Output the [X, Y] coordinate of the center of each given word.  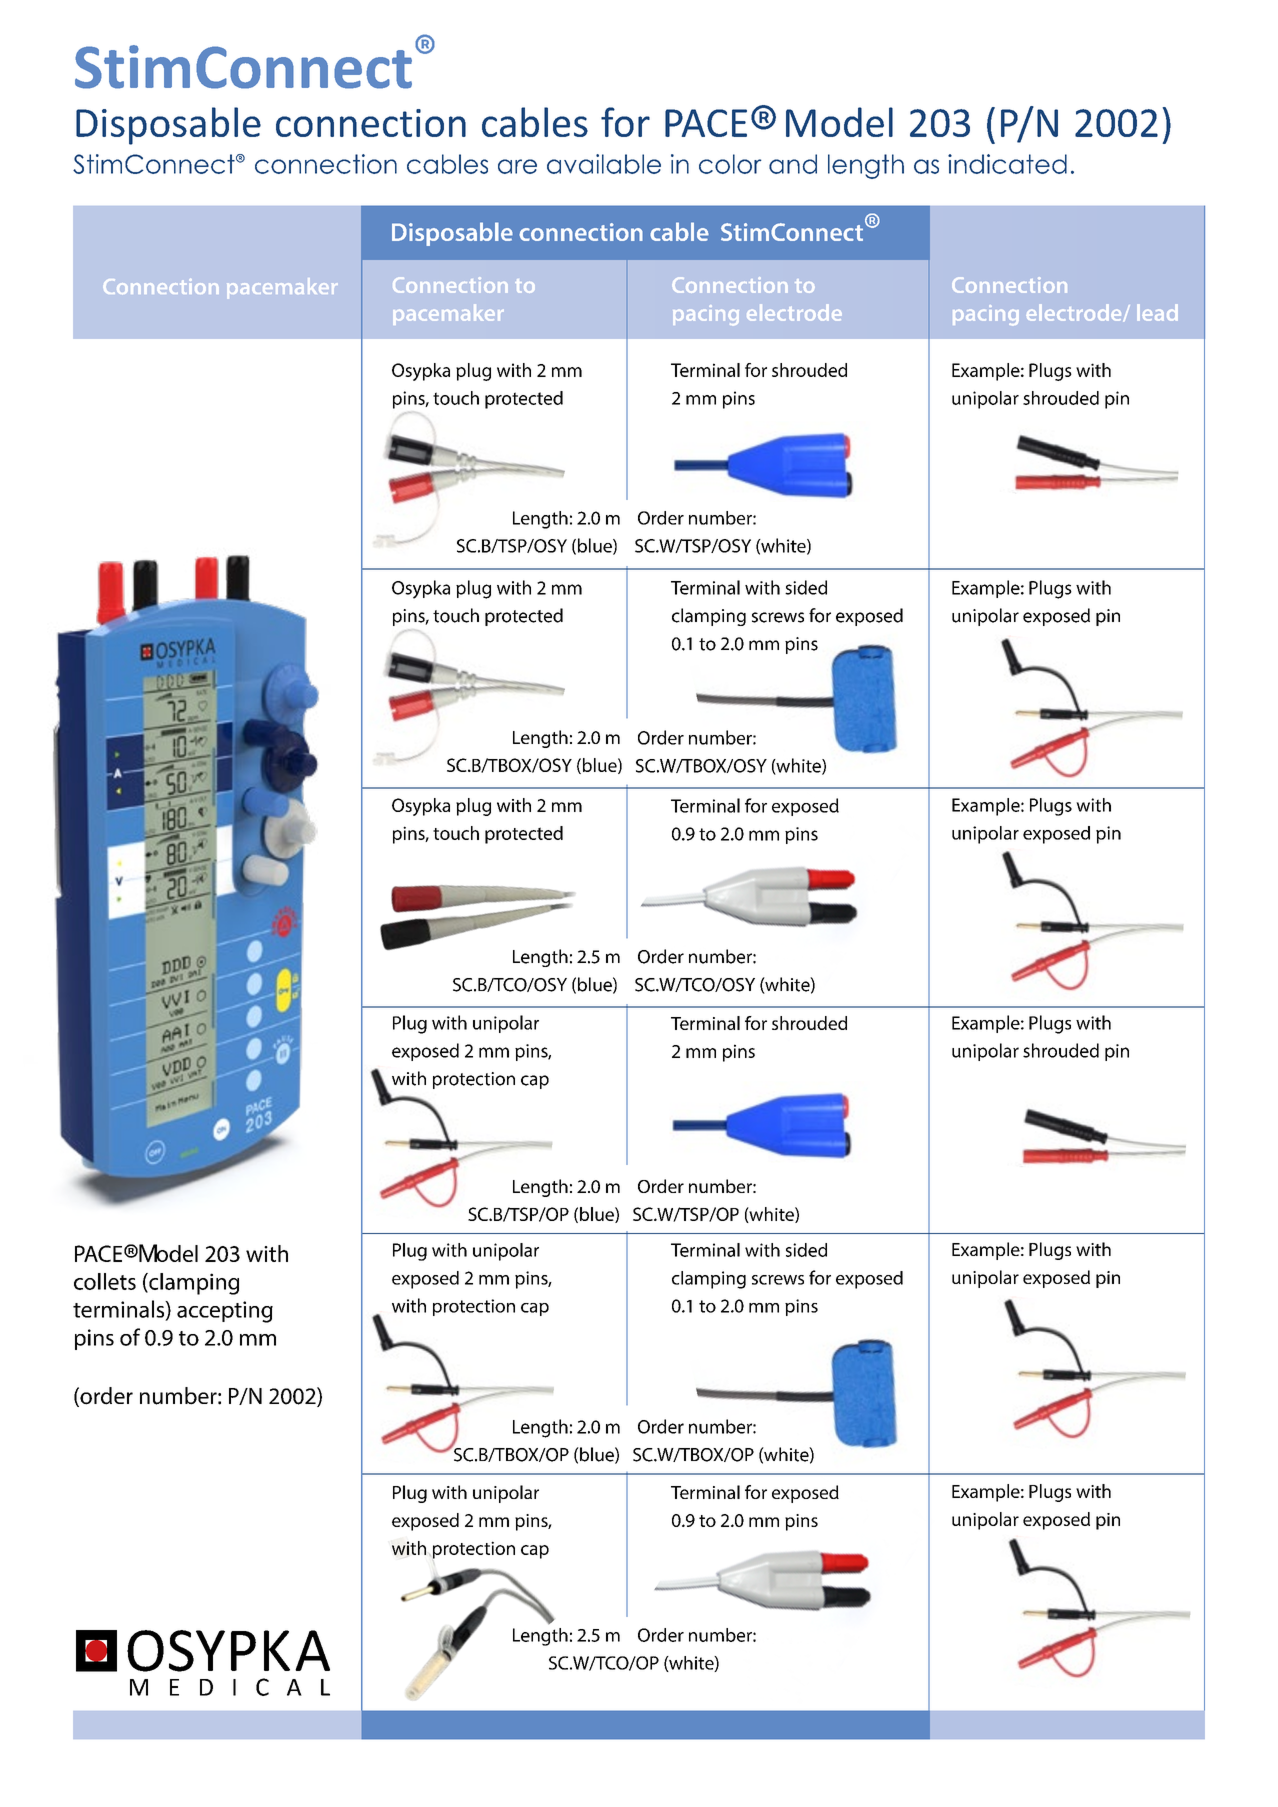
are [517, 166]
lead [1157, 312]
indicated [1007, 164]
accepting [225, 1312]
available [604, 164]
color [730, 164]
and [793, 164]
